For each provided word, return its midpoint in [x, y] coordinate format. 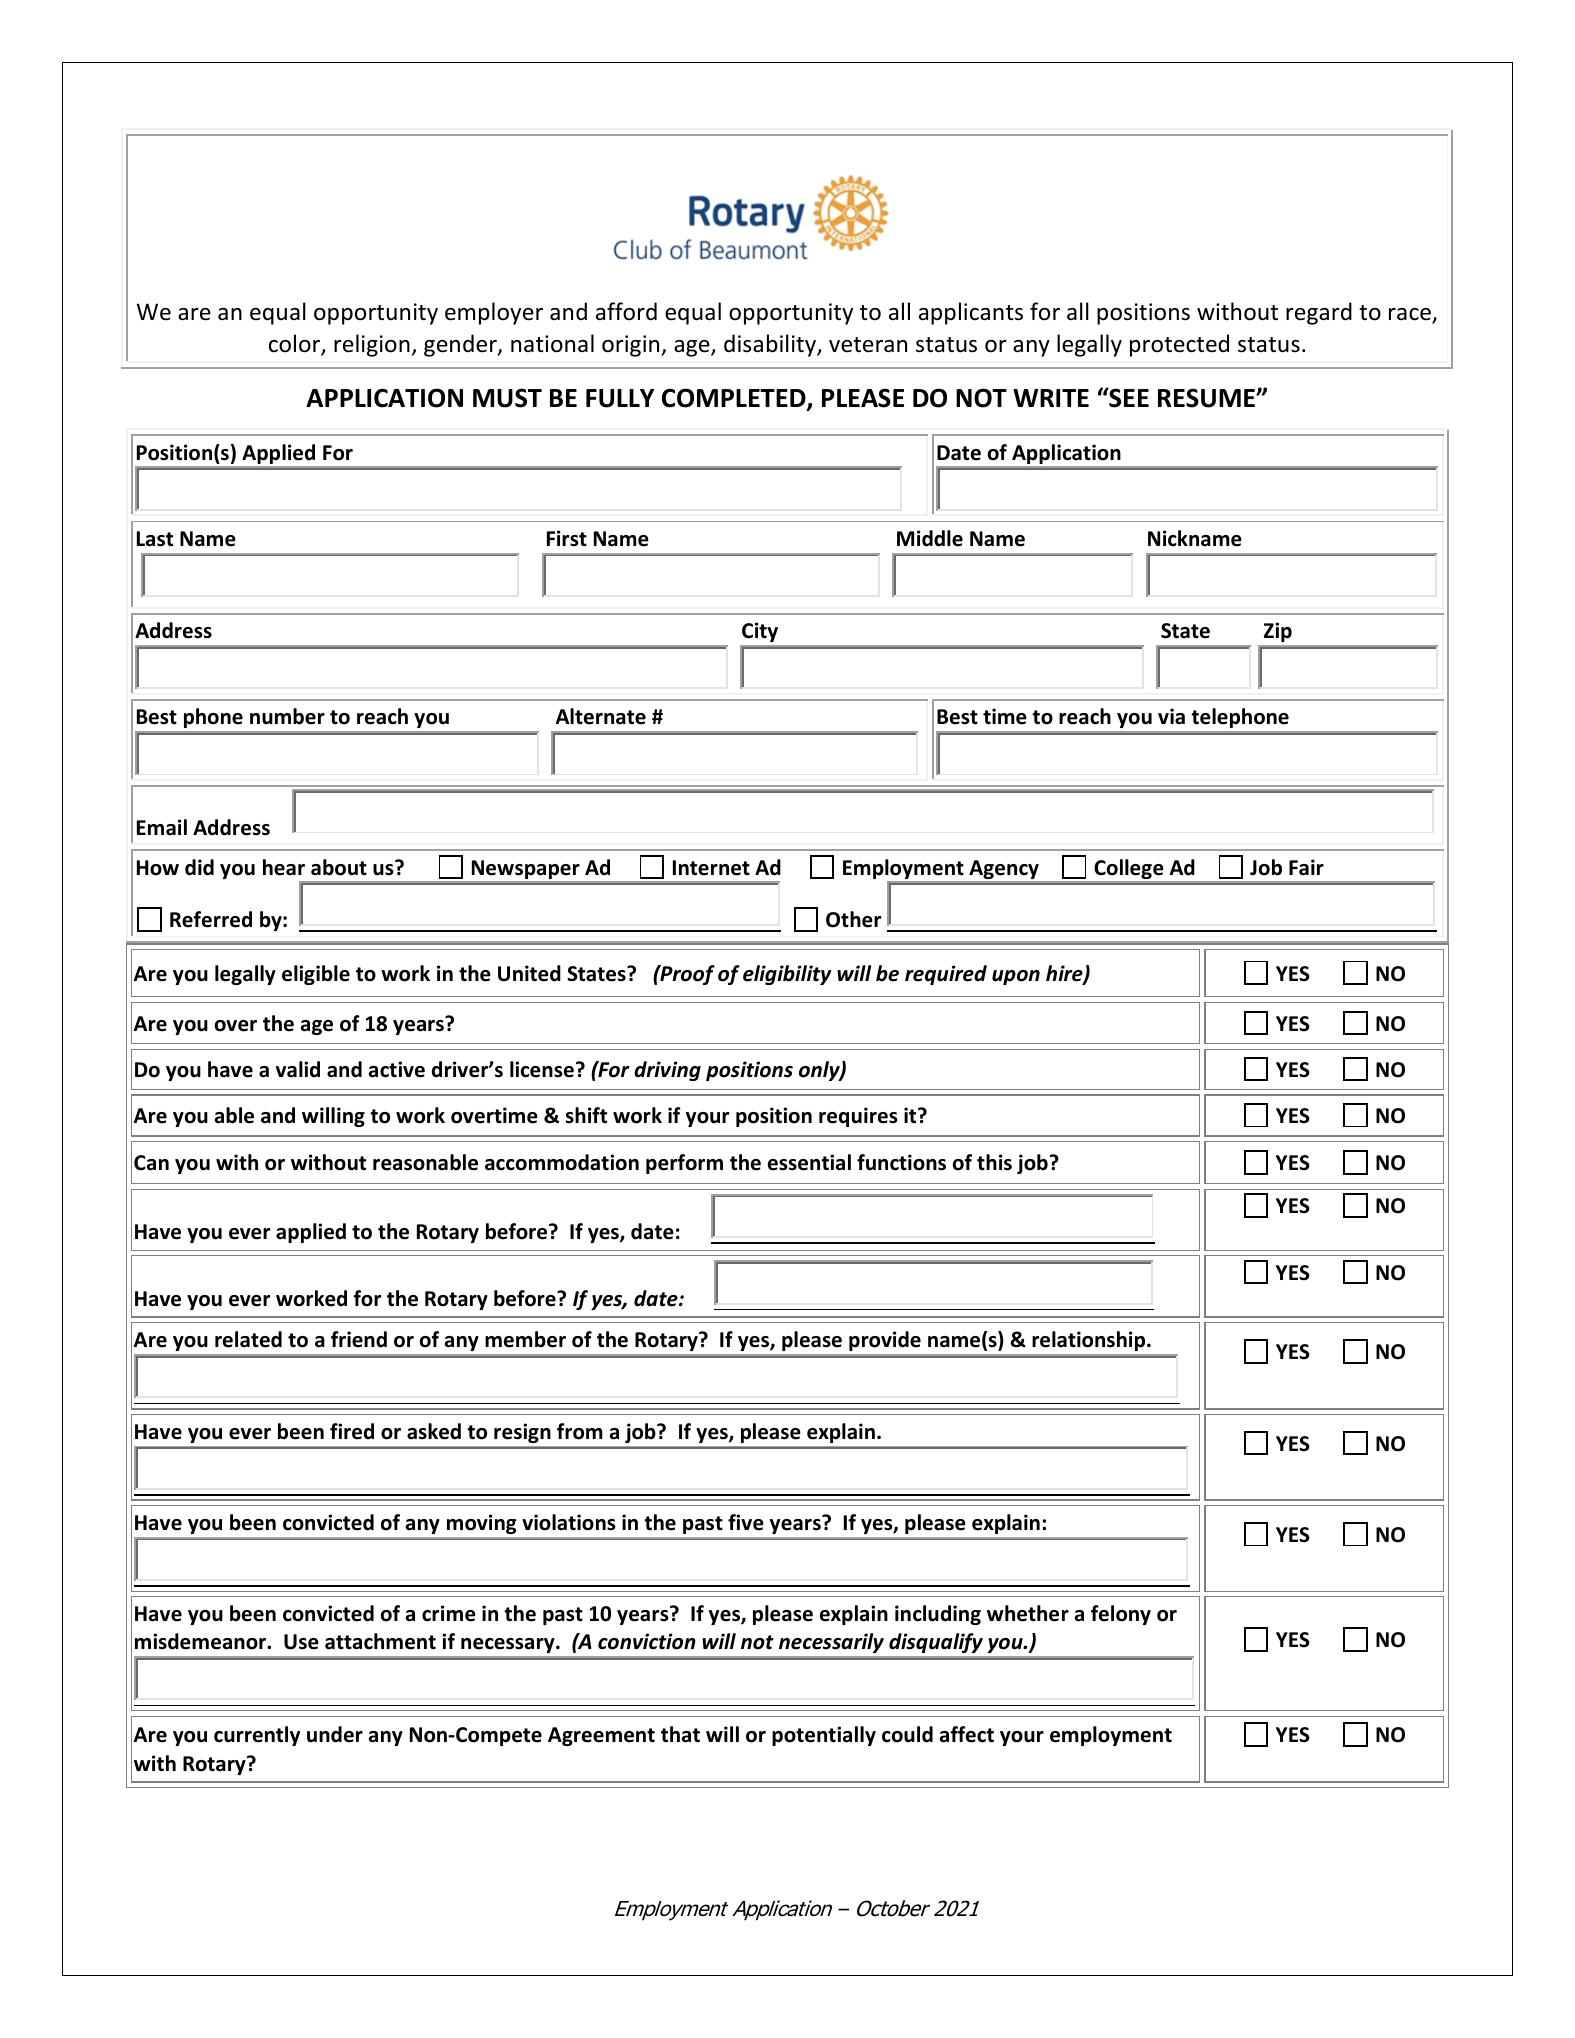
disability [771, 345]
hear [284, 867]
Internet [711, 868]
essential [809, 1162]
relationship [1090, 1341]
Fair [1306, 867]
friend [359, 1339]
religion [372, 345]
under [335, 1734]
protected [1179, 345]
